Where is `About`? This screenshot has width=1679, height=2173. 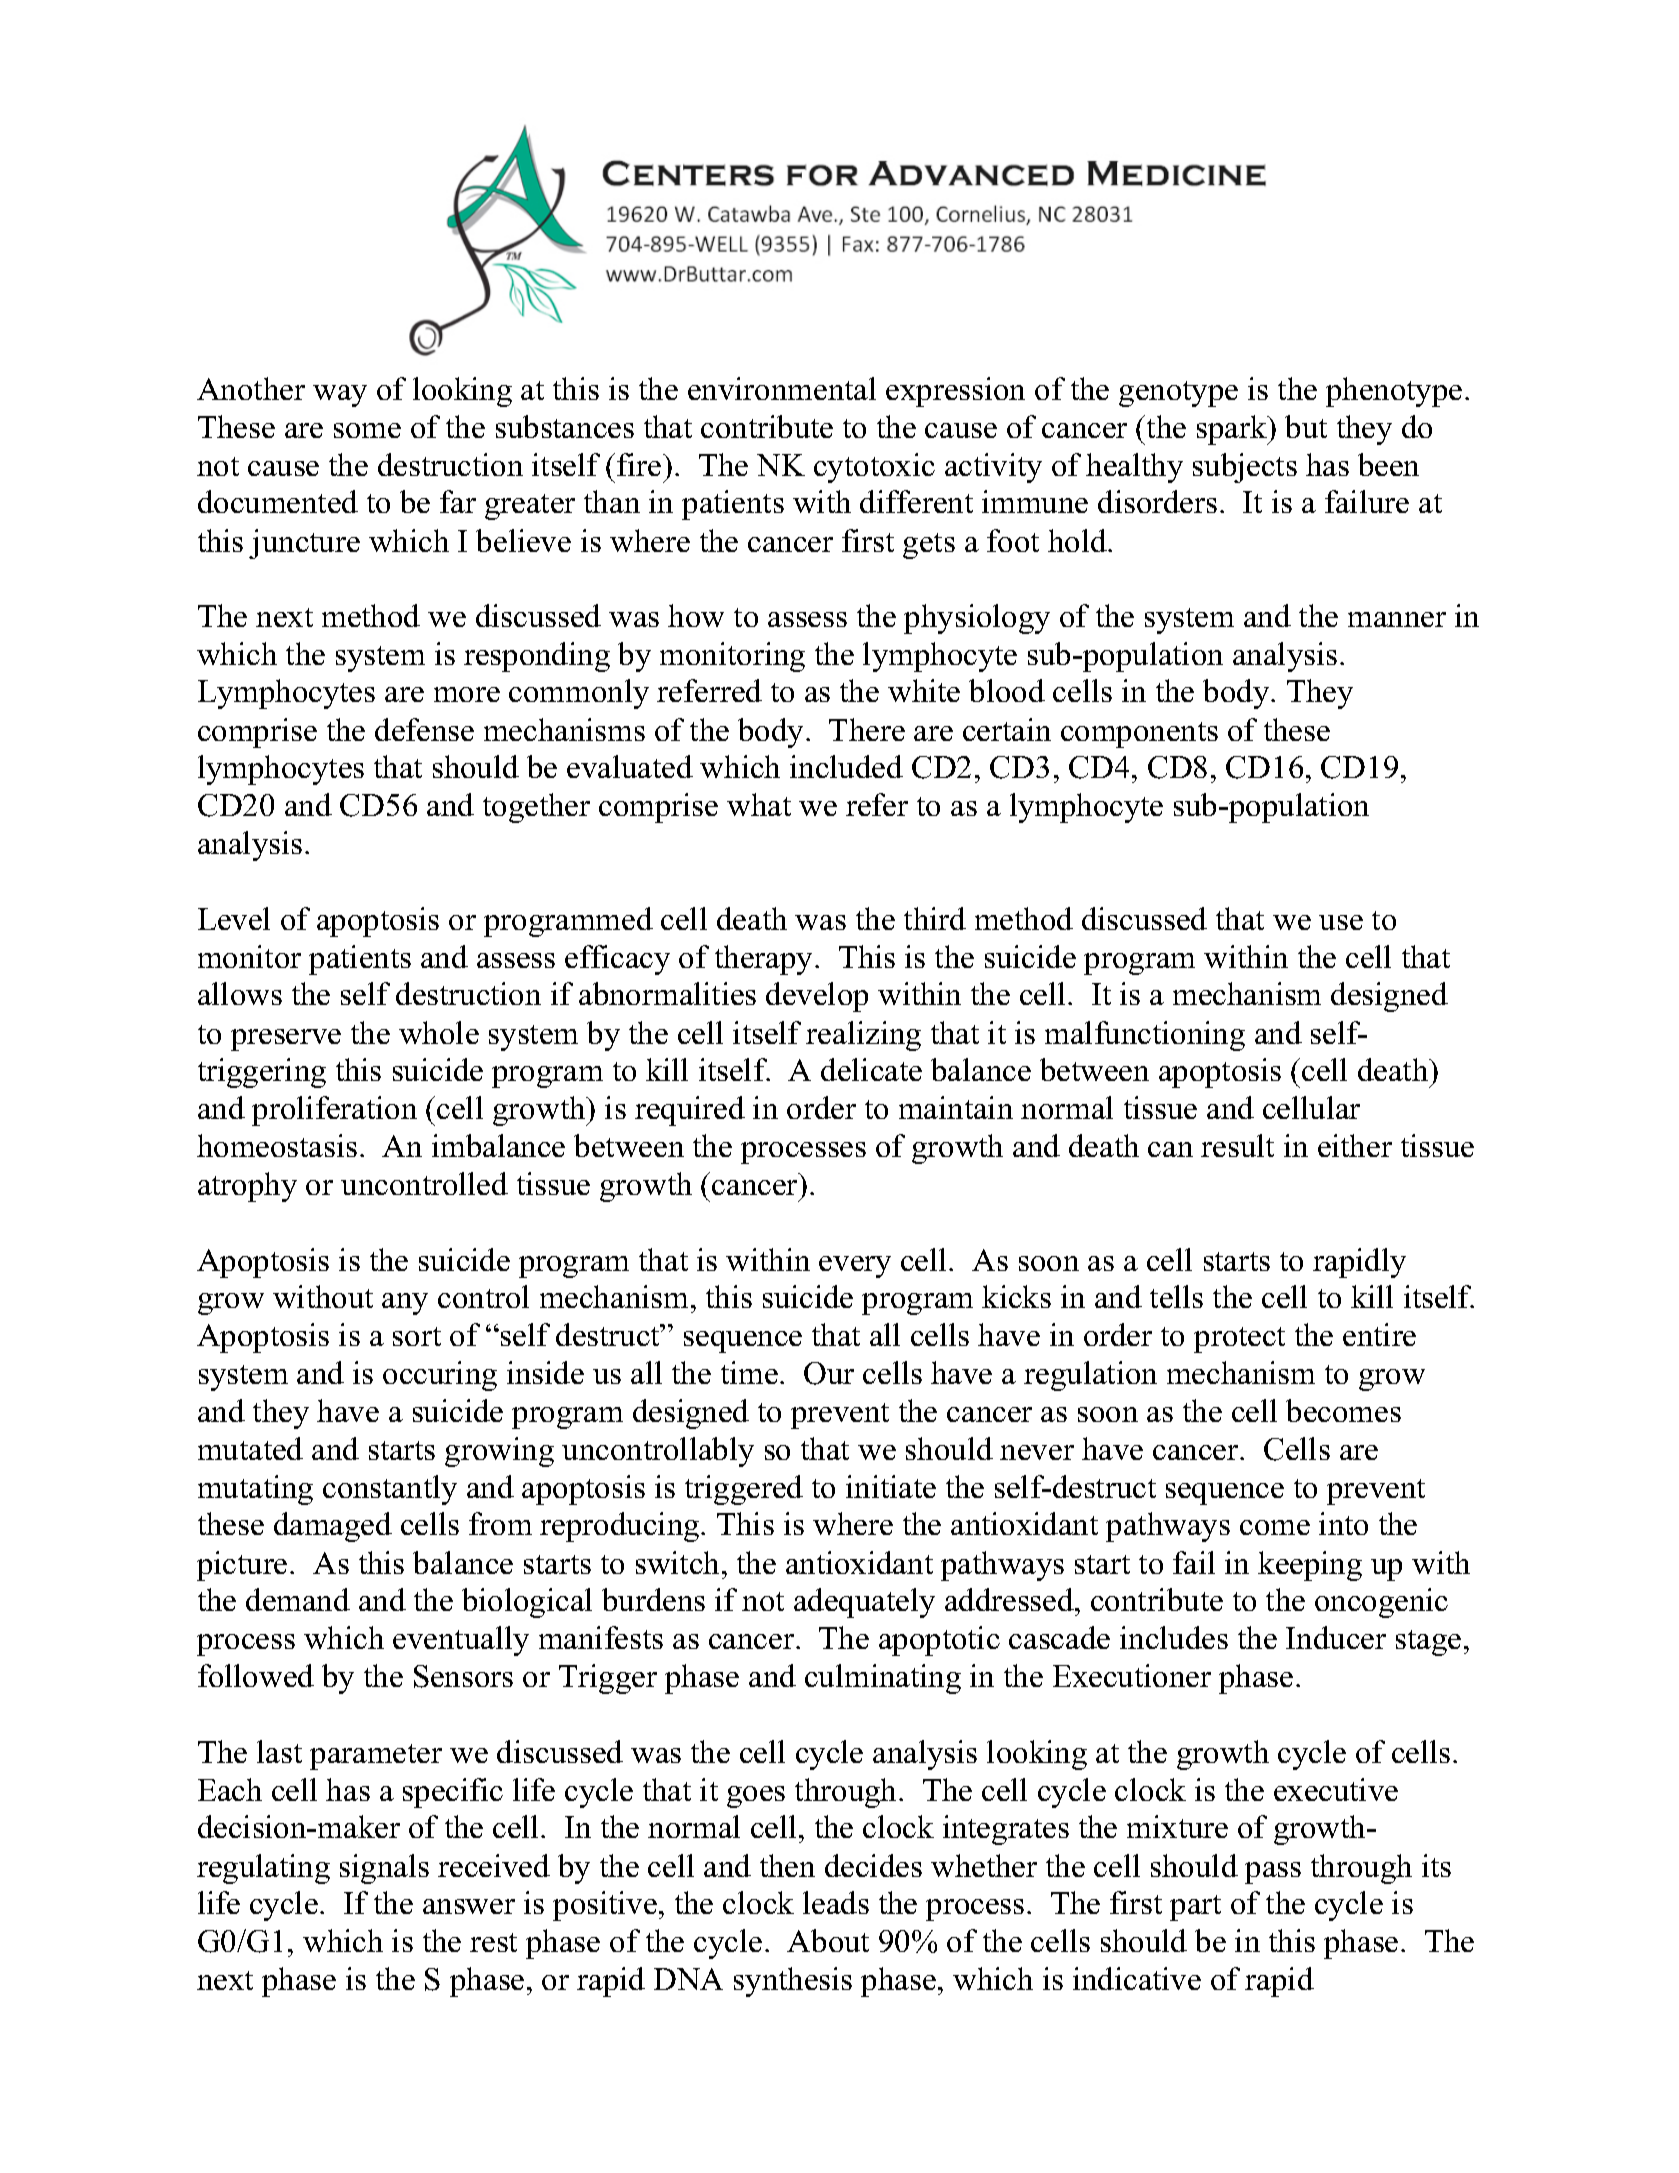
About is located at coordinates (828, 1940).
